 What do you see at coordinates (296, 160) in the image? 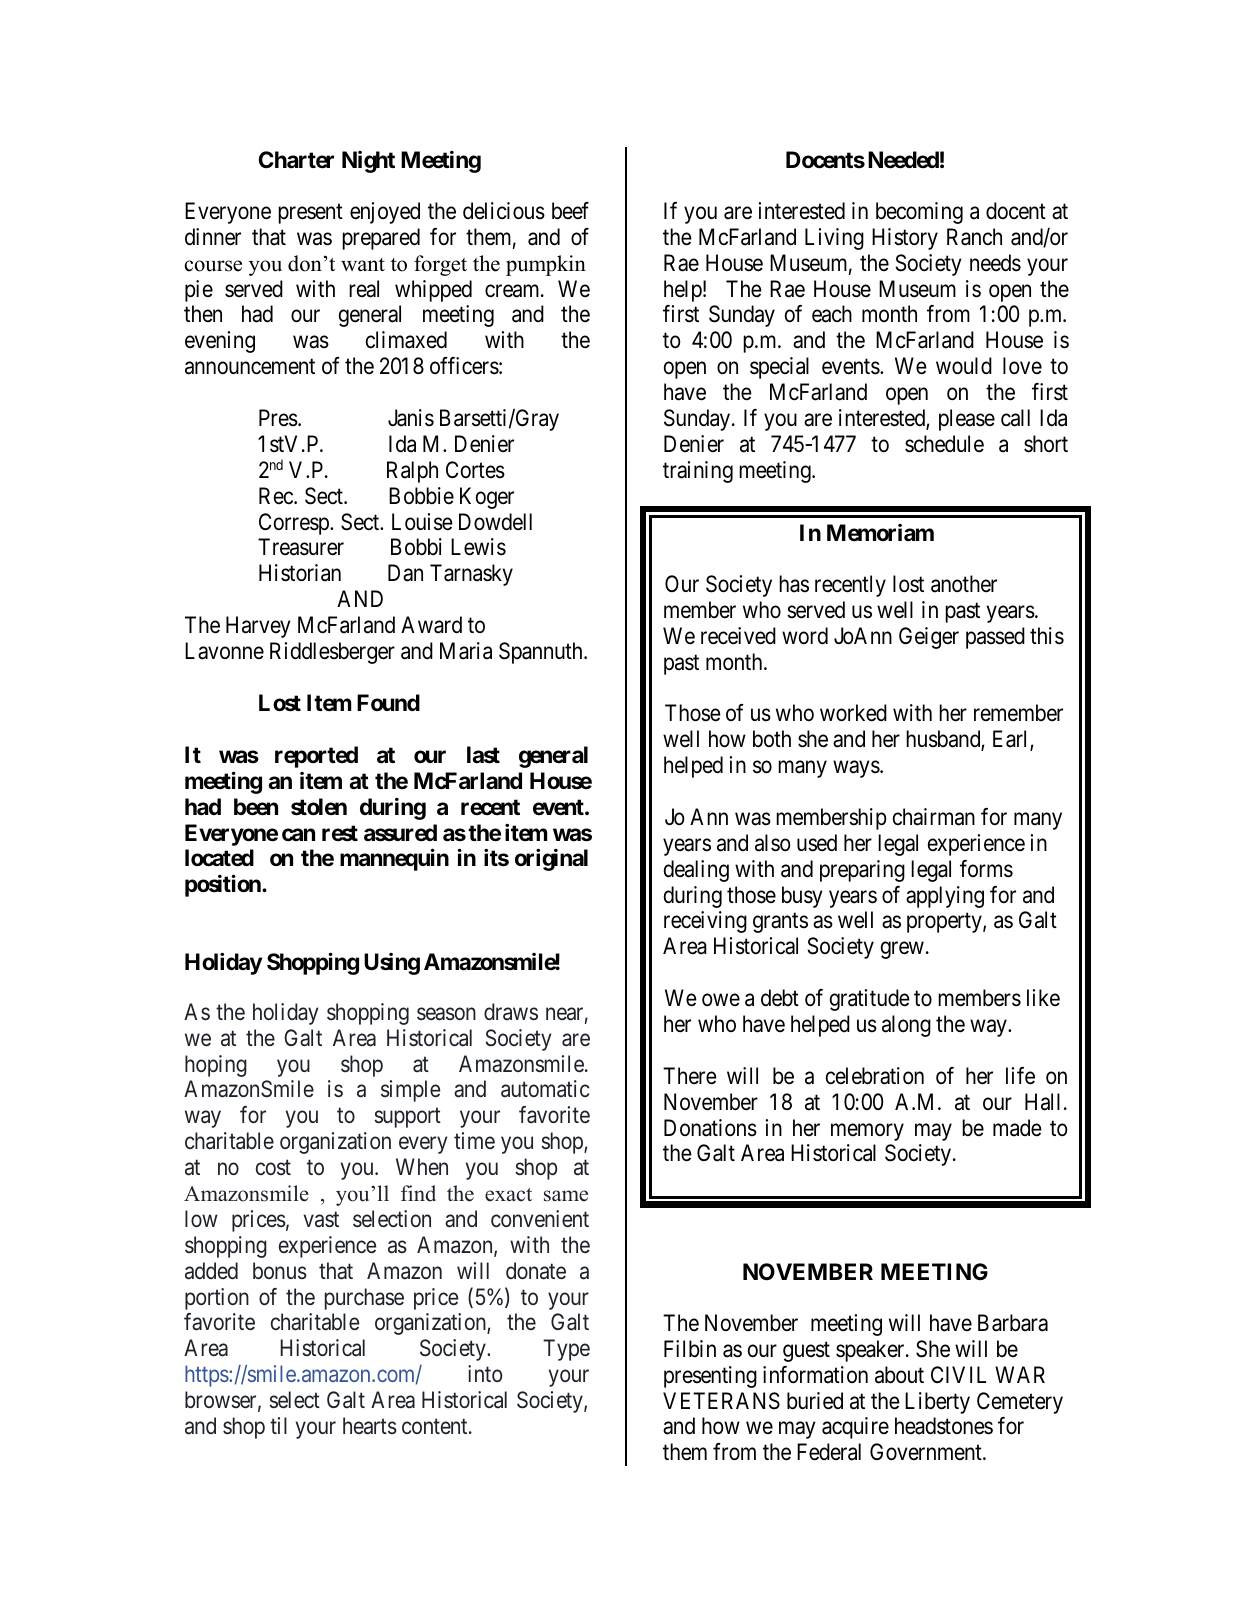
I see `Charter` at bounding box center [296, 160].
